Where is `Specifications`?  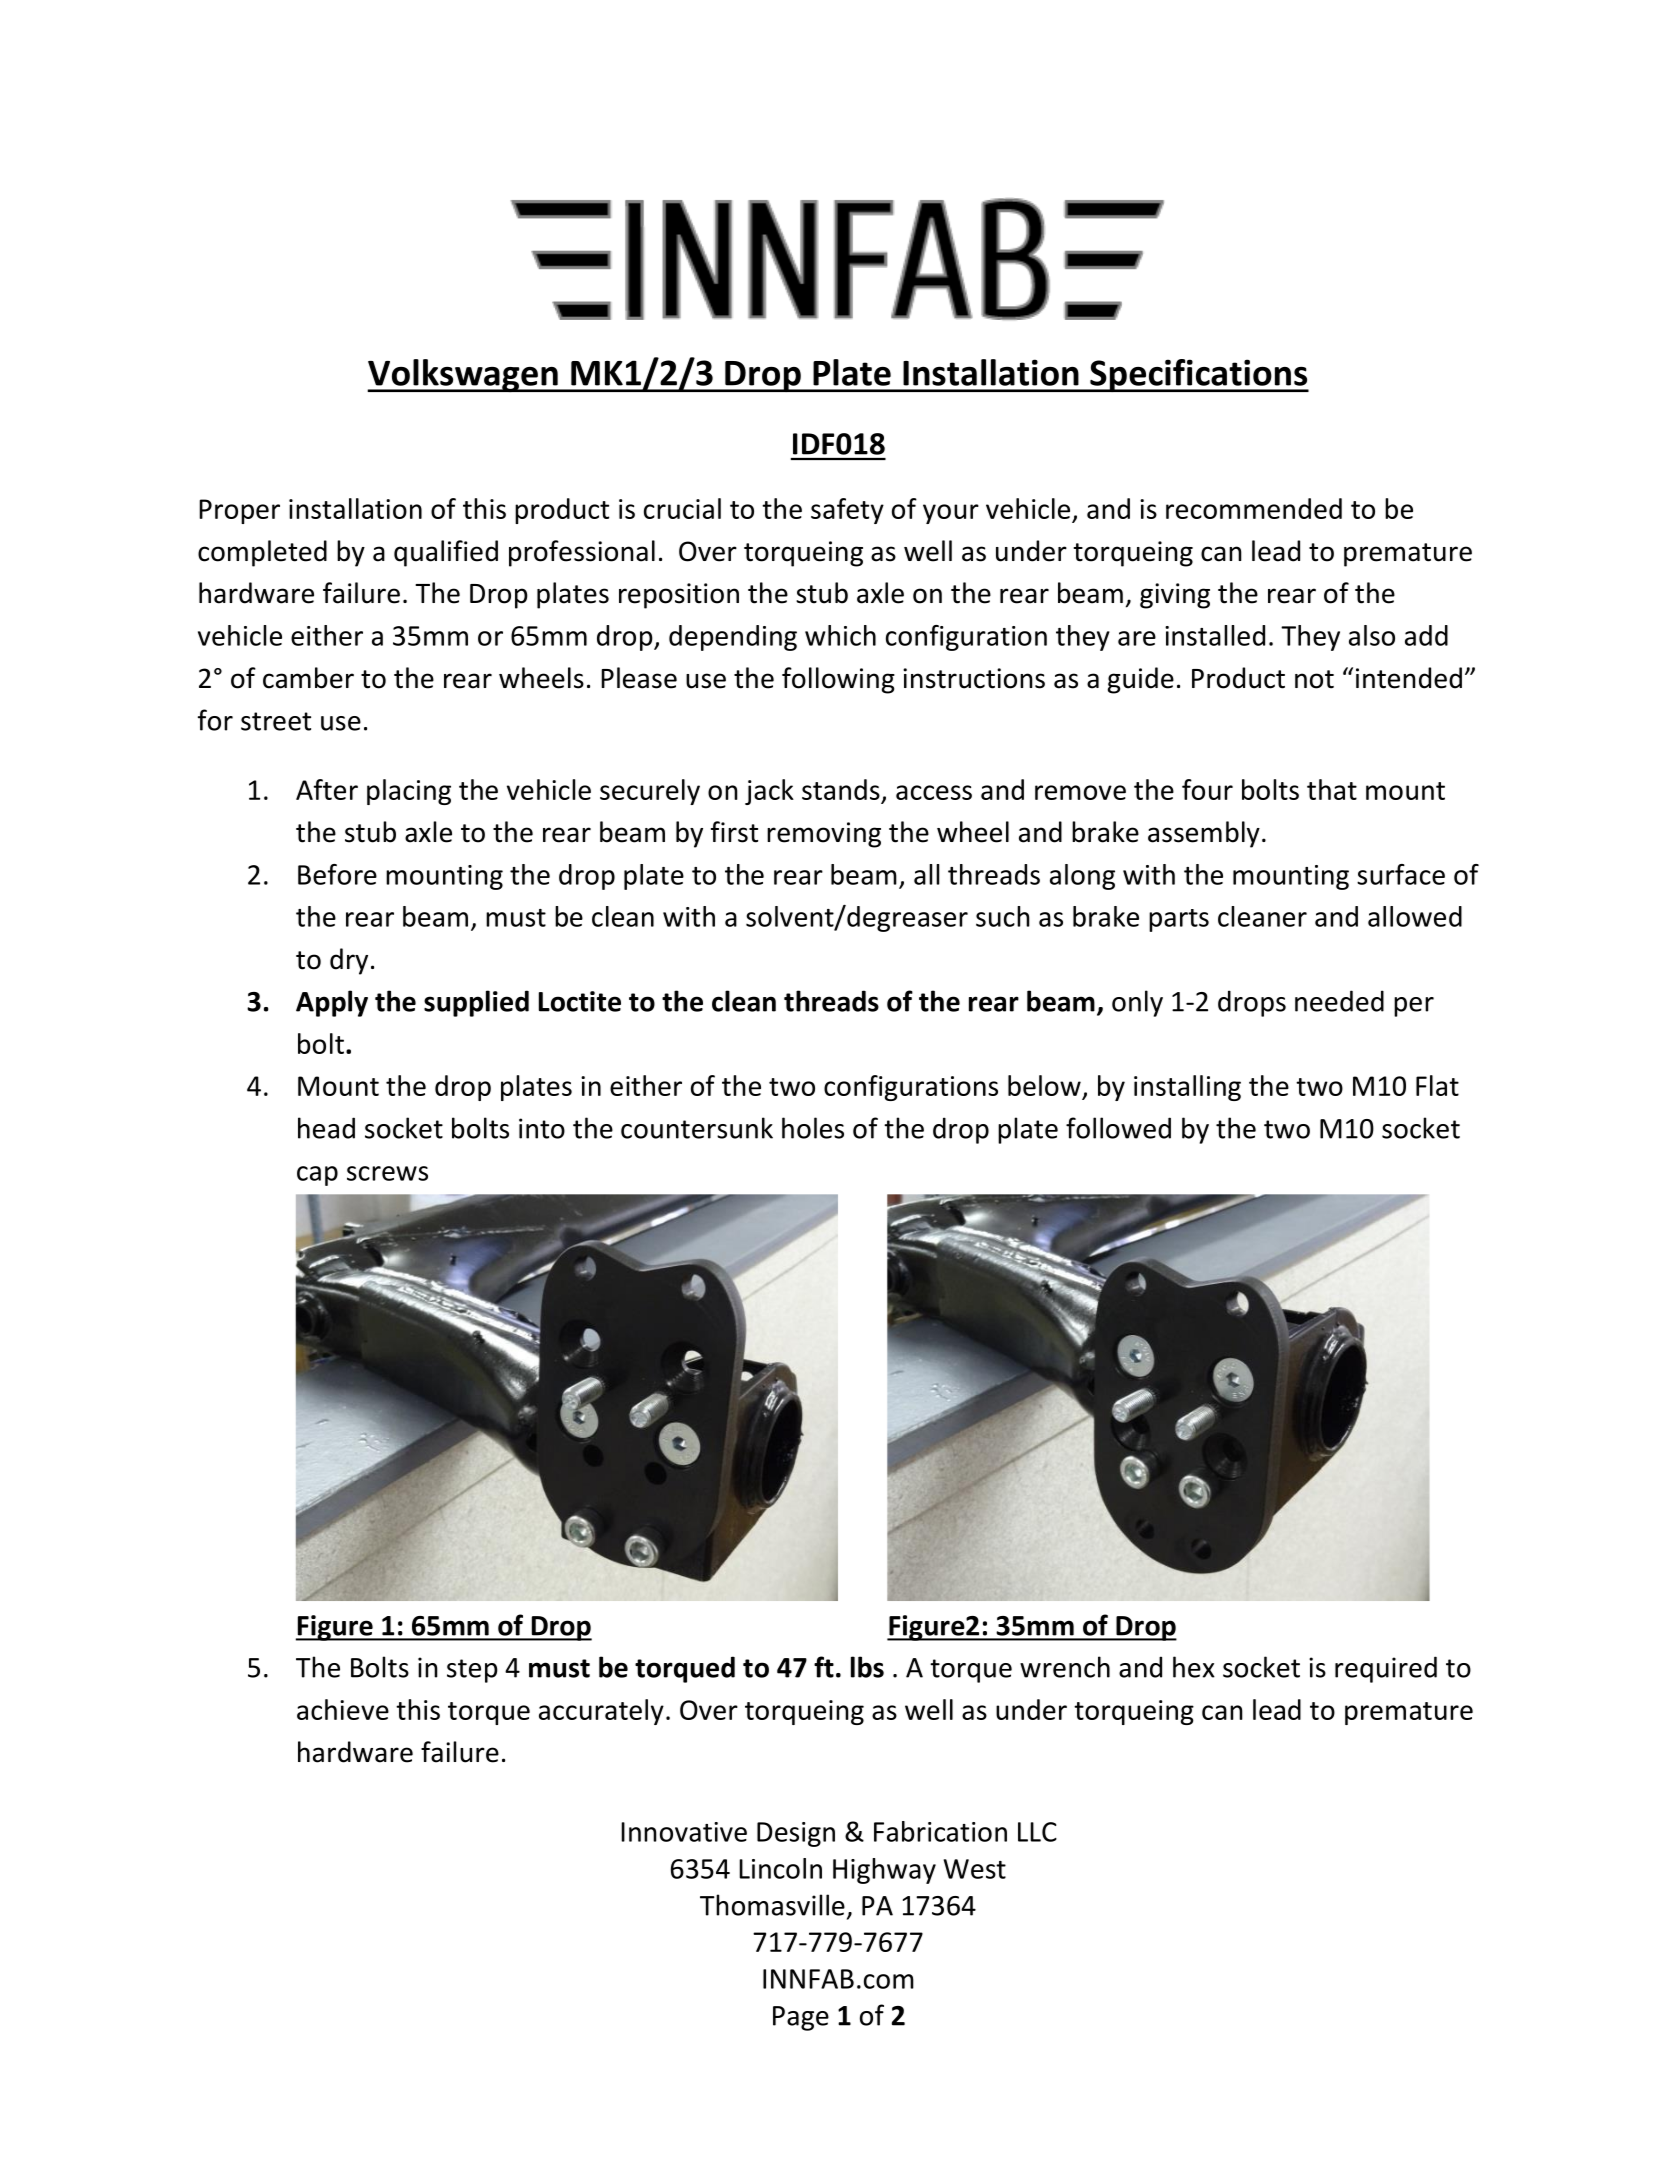 Specifications is located at coordinates (1198, 375).
